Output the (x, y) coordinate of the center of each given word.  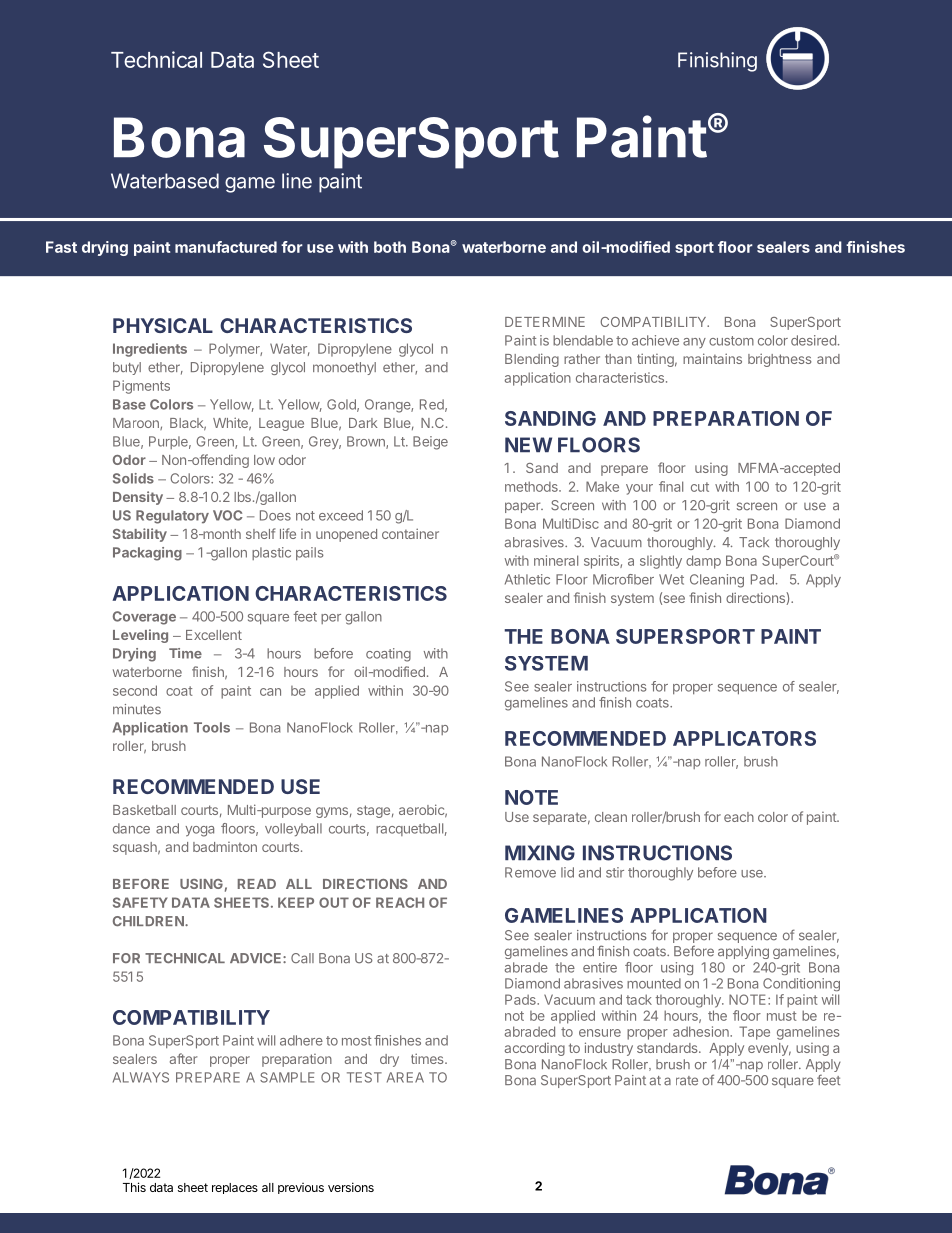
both (390, 247)
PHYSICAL (163, 325)
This (134, 1187)
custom (731, 341)
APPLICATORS (744, 738)
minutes (137, 709)
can (270, 692)
